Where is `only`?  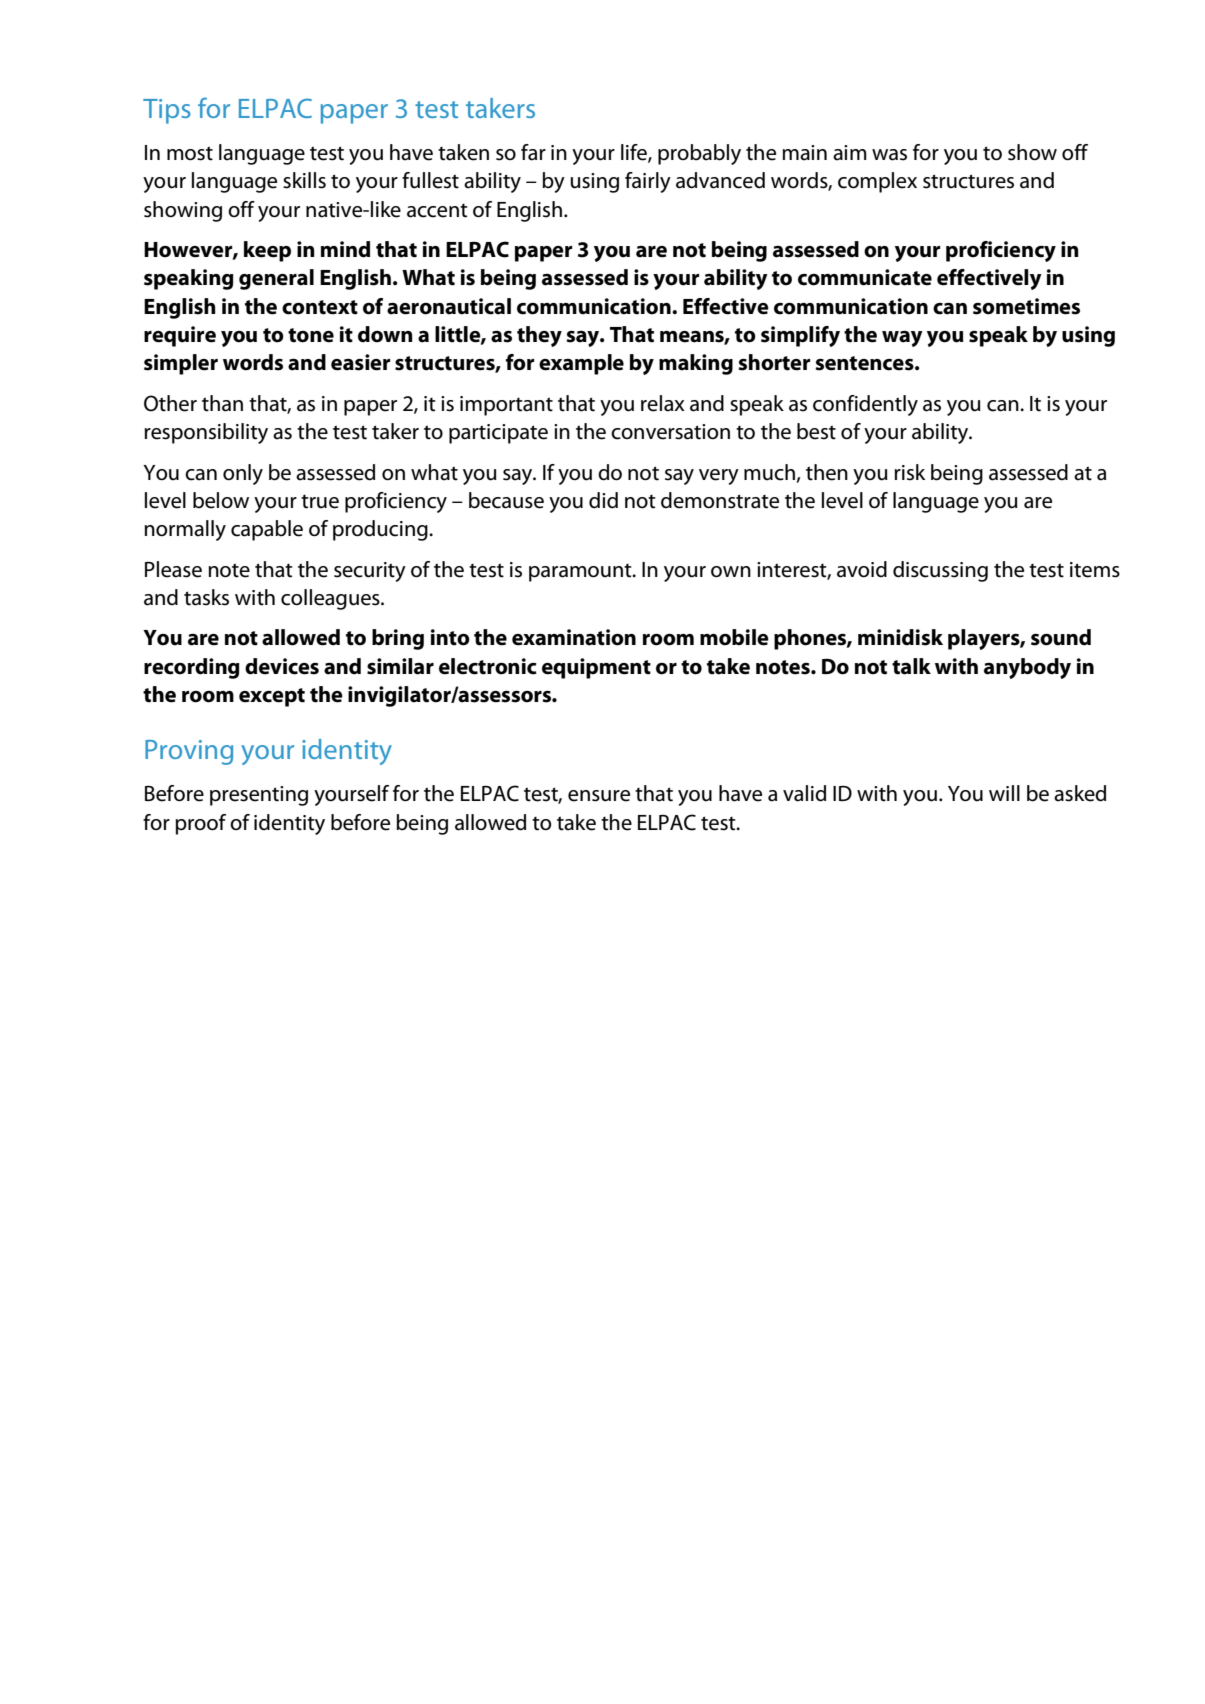
only is located at coordinates (243, 474).
